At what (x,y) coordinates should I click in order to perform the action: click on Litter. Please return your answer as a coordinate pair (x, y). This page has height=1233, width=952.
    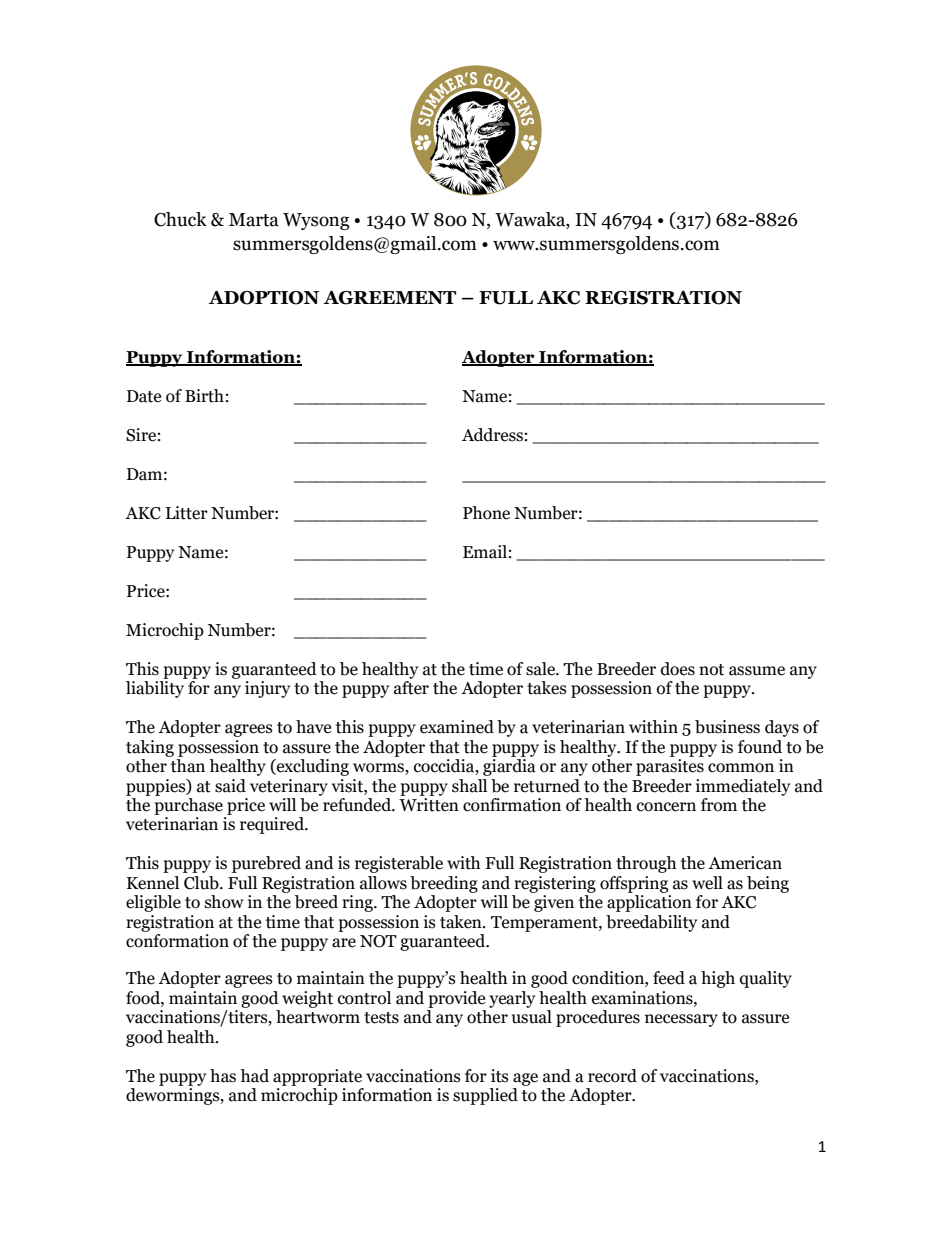
    Looking at the image, I should click on (187, 513).
